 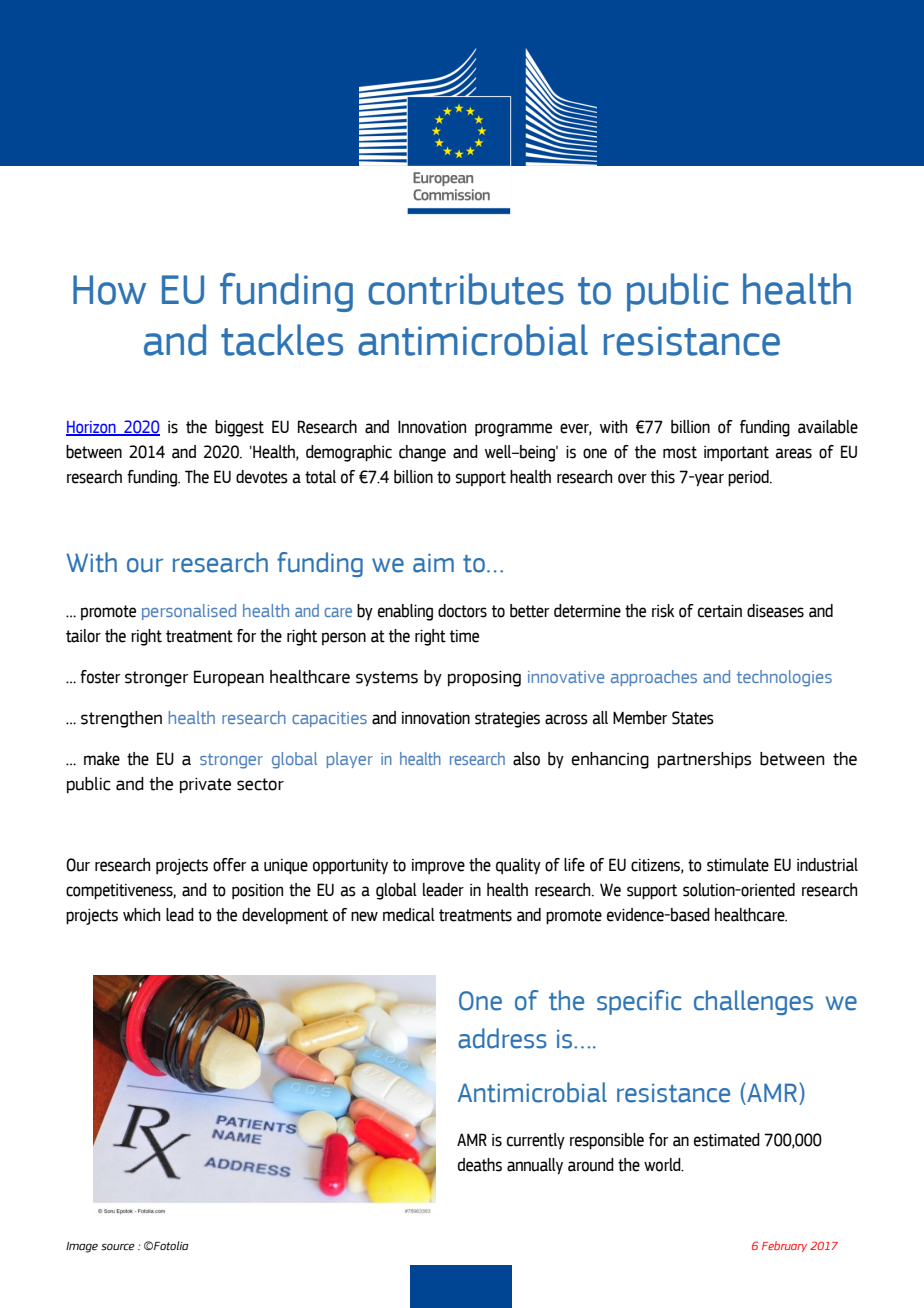 I want to click on stimulate, so click(x=738, y=865).
